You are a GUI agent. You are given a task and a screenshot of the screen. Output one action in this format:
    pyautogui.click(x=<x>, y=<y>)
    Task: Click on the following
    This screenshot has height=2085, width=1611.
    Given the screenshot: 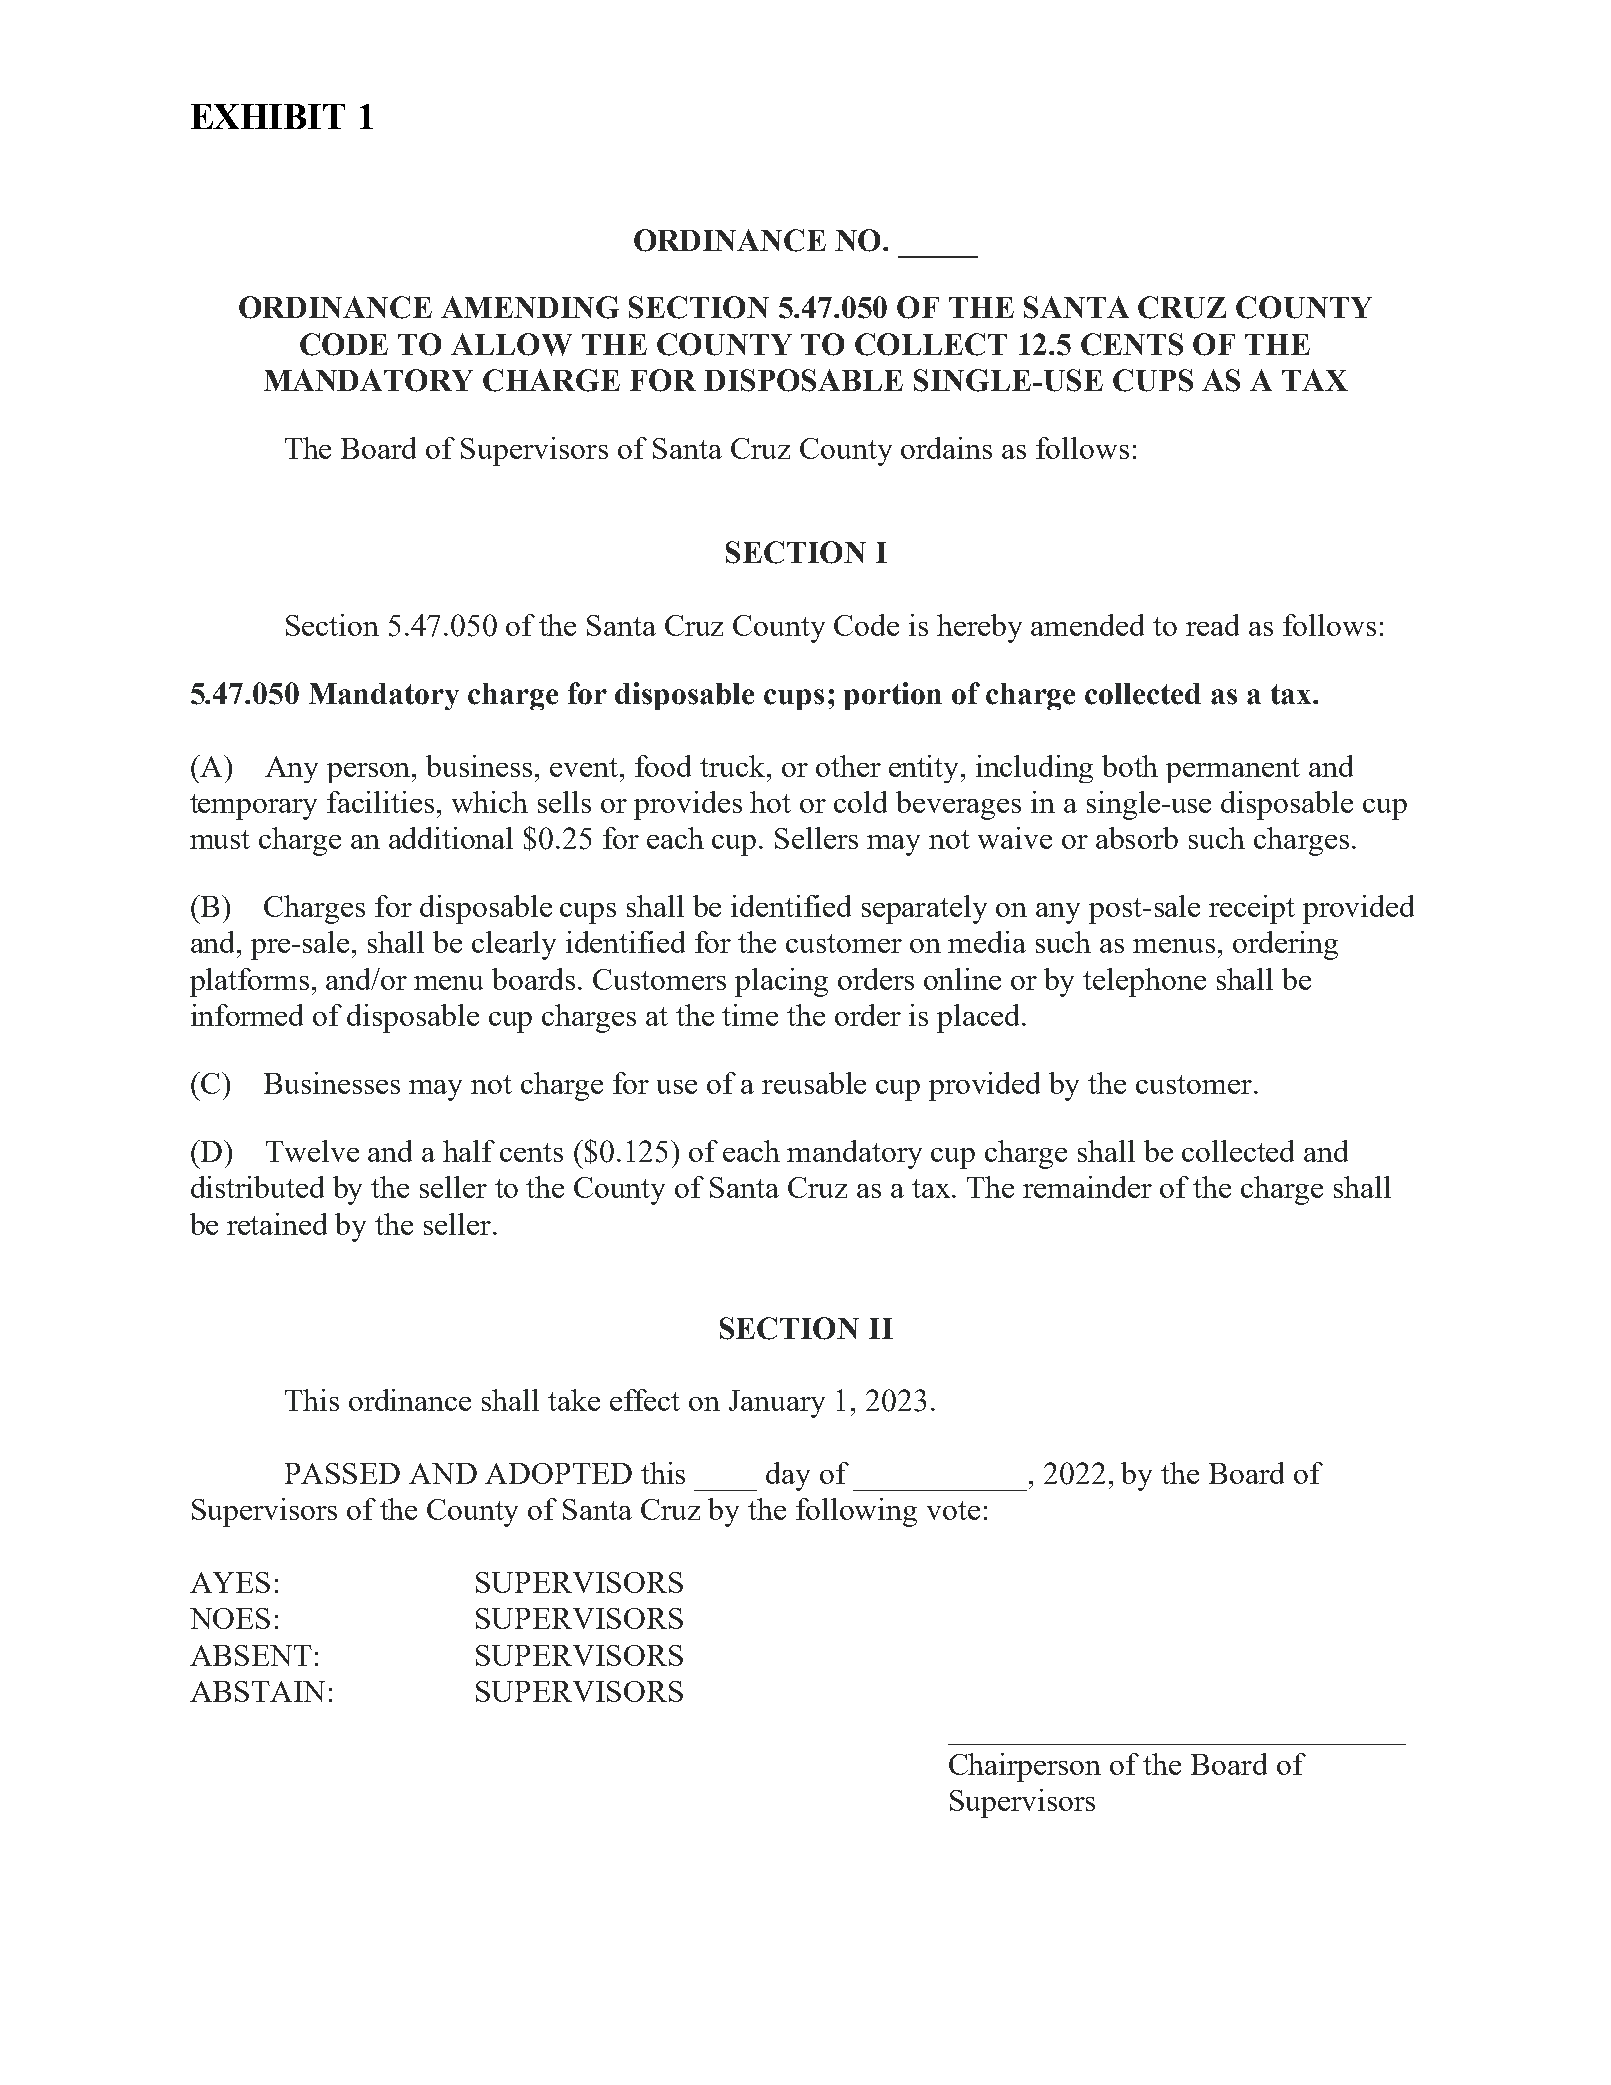 What is the action you would take?
    pyautogui.click(x=856, y=1512)
